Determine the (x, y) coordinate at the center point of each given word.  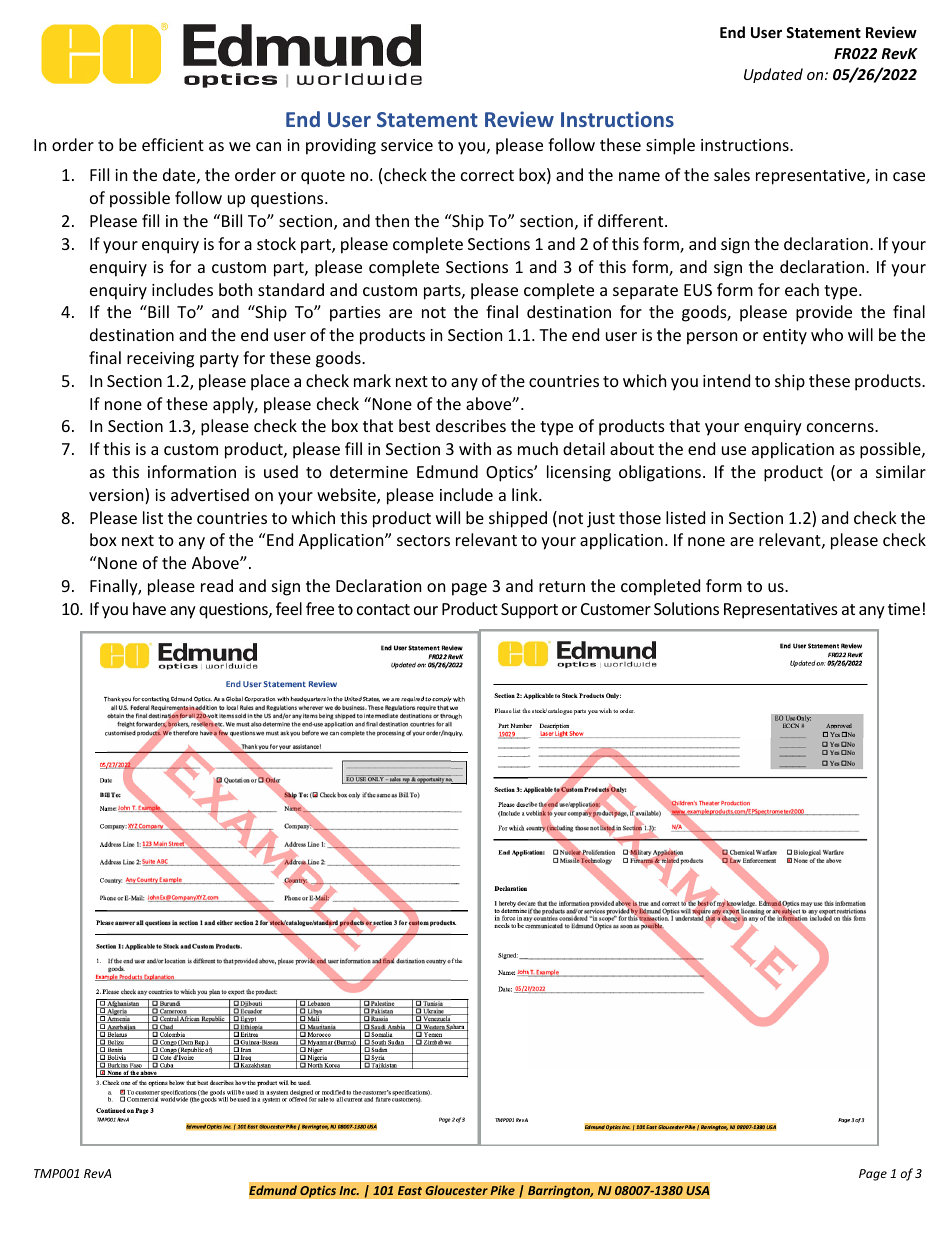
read (217, 585)
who (827, 334)
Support (529, 611)
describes (471, 425)
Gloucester (456, 1190)
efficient (173, 144)
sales (732, 174)
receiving (160, 360)
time (904, 609)
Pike (502, 1190)
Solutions (686, 608)
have (149, 608)
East (410, 1190)
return (562, 586)
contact (383, 609)
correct (487, 175)
